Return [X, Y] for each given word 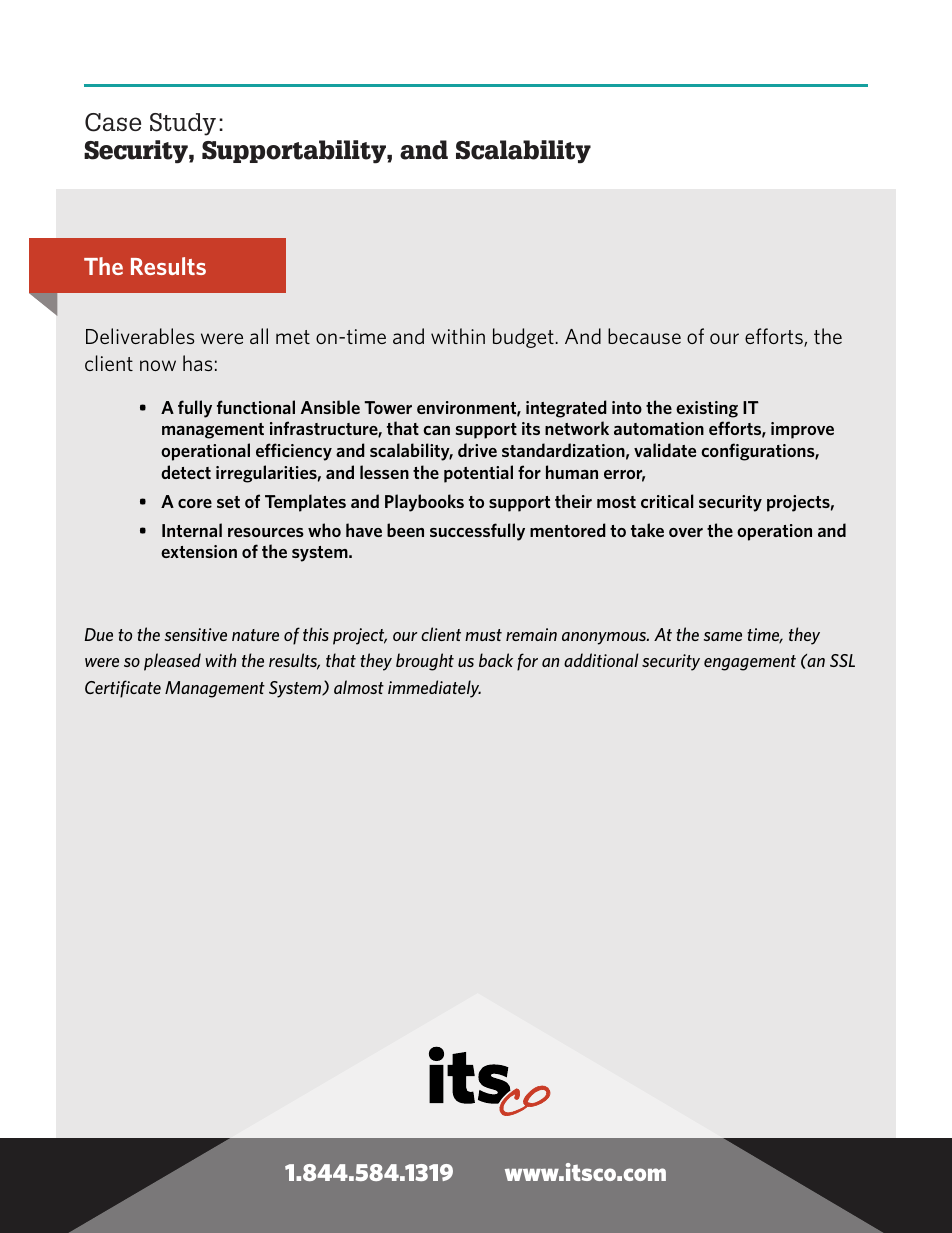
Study [183, 124]
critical [667, 501]
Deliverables [140, 336]
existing [707, 409]
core [195, 503]
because [644, 336]
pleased [172, 662]
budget [523, 338]
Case [113, 122]
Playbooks [424, 503]
